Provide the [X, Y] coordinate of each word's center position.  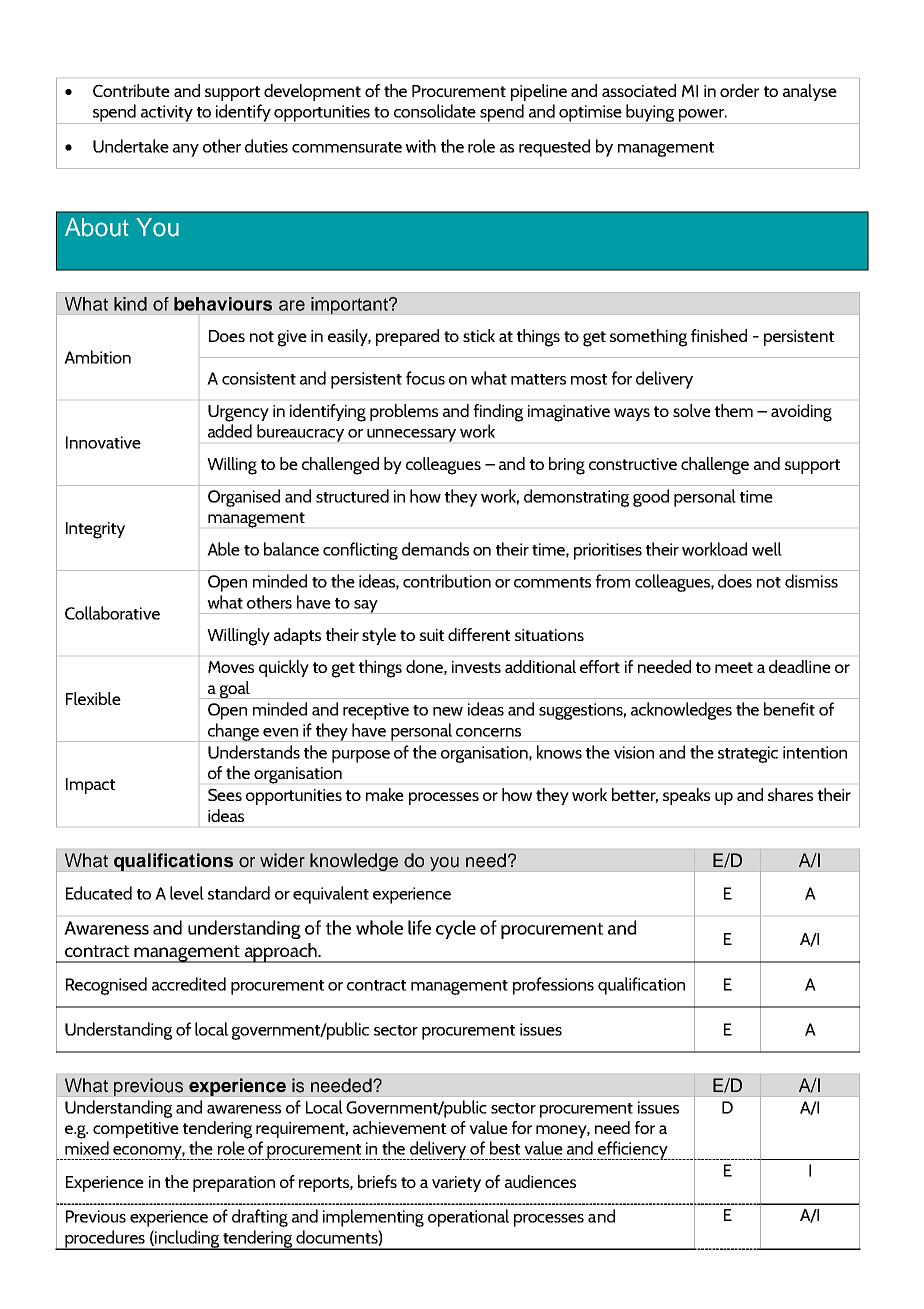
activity [167, 114]
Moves [231, 667]
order [739, 90]
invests [476, 667]
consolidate [435, 111]
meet [734, 667]
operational [468, 1218]
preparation [234, 1184]
